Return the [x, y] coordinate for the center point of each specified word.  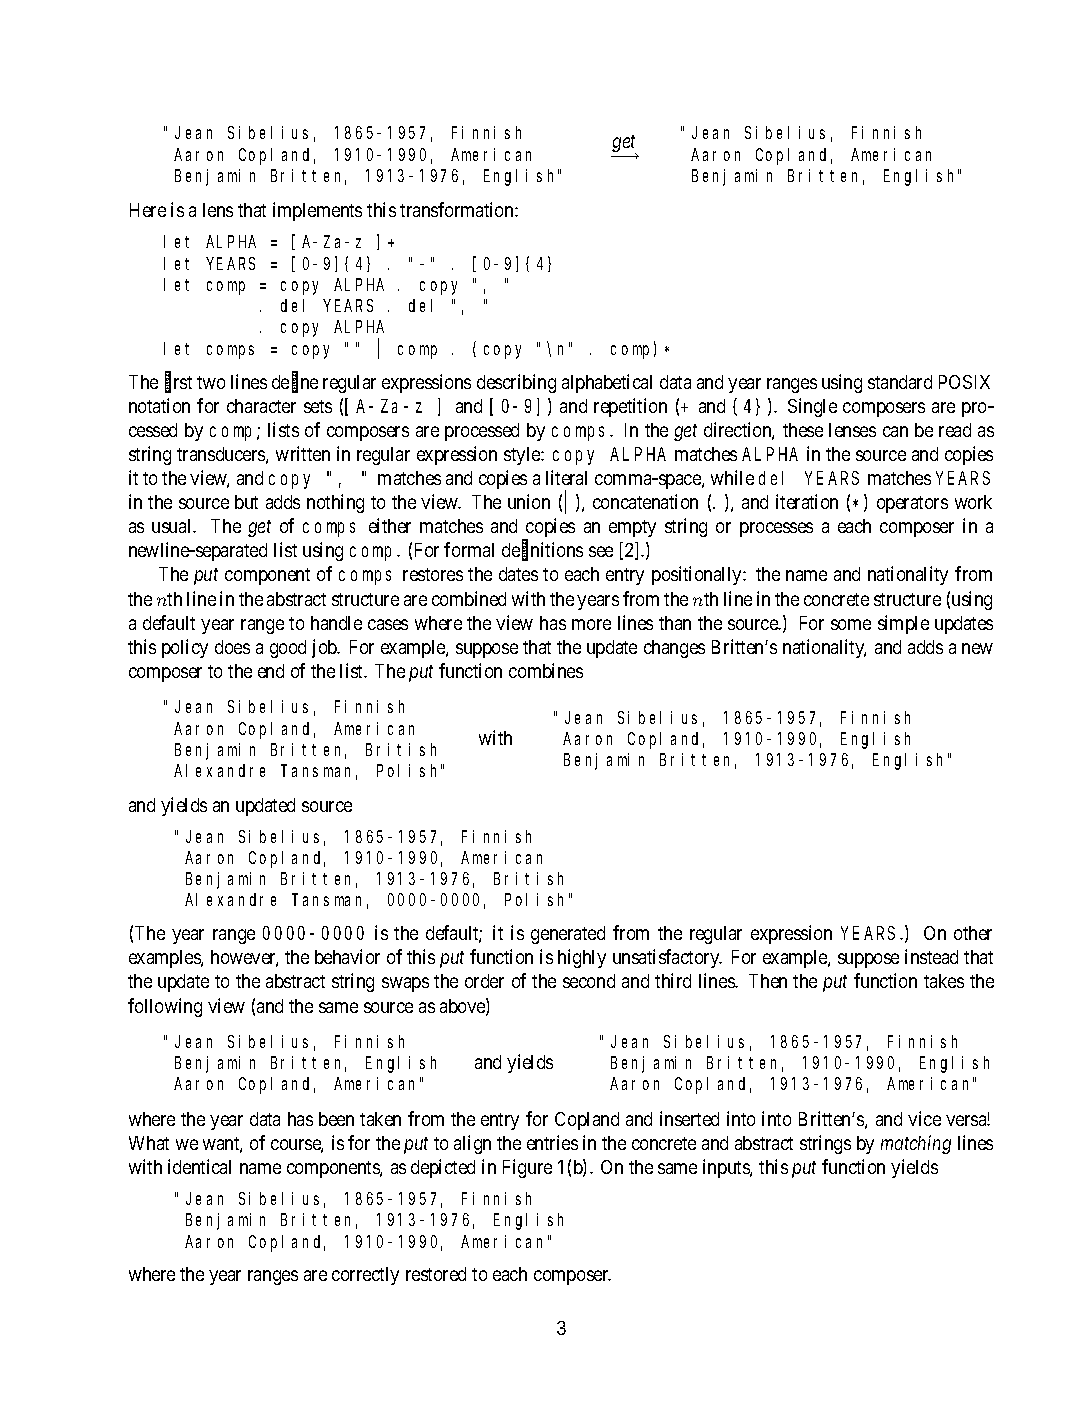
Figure [527, 1168]
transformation [458, 209]
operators [912, 504]
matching [916, 1144]
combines [546, 670]
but [246, 502]
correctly [365, 1276]
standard [900, 382]
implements [317, 211]
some [851, 624]
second [589, 981]
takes [944, 981]
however [244, 958]
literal [566, 477]
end [271, 671]
